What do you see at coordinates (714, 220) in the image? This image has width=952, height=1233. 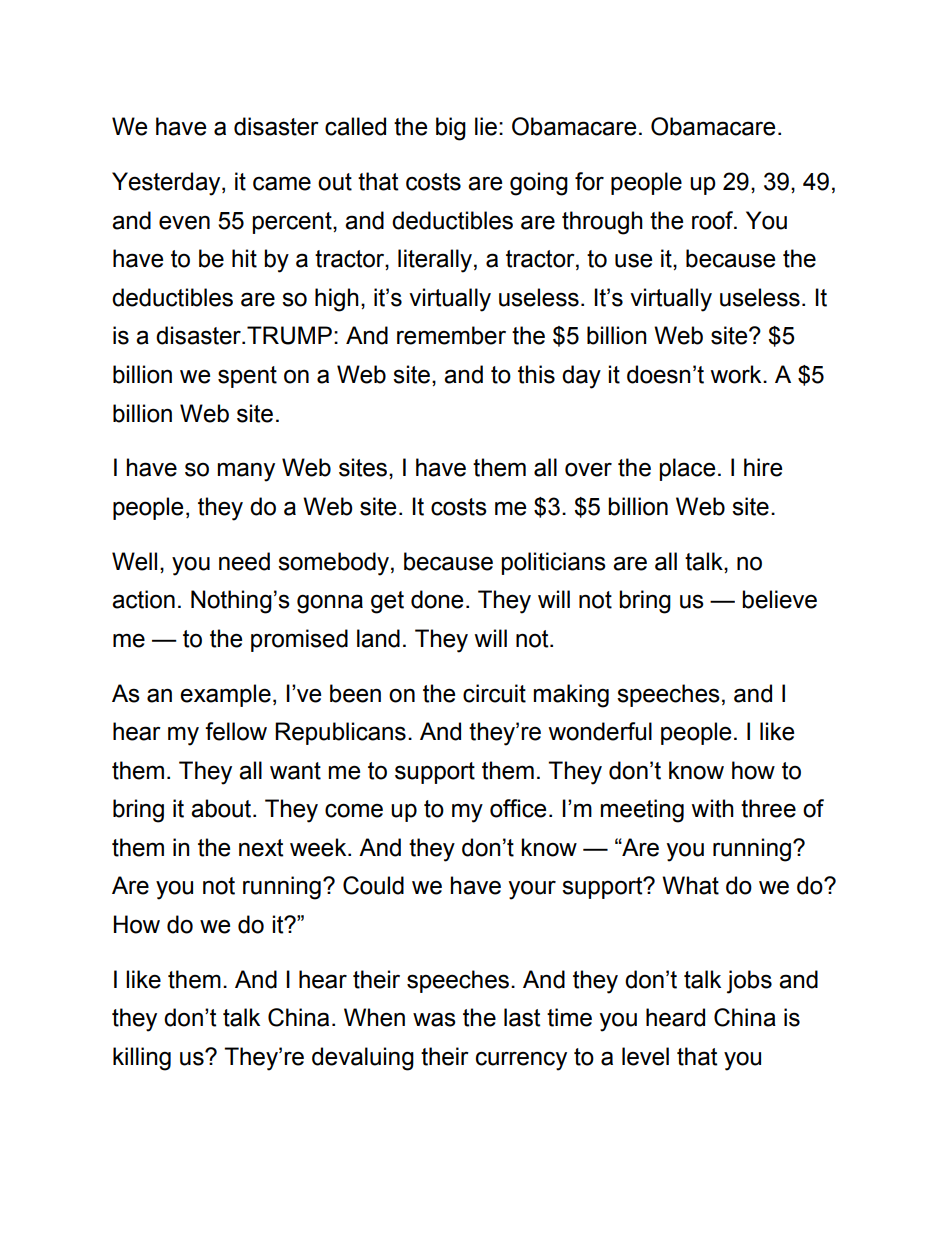 I see `roof` at bounding box center [714, 220].
